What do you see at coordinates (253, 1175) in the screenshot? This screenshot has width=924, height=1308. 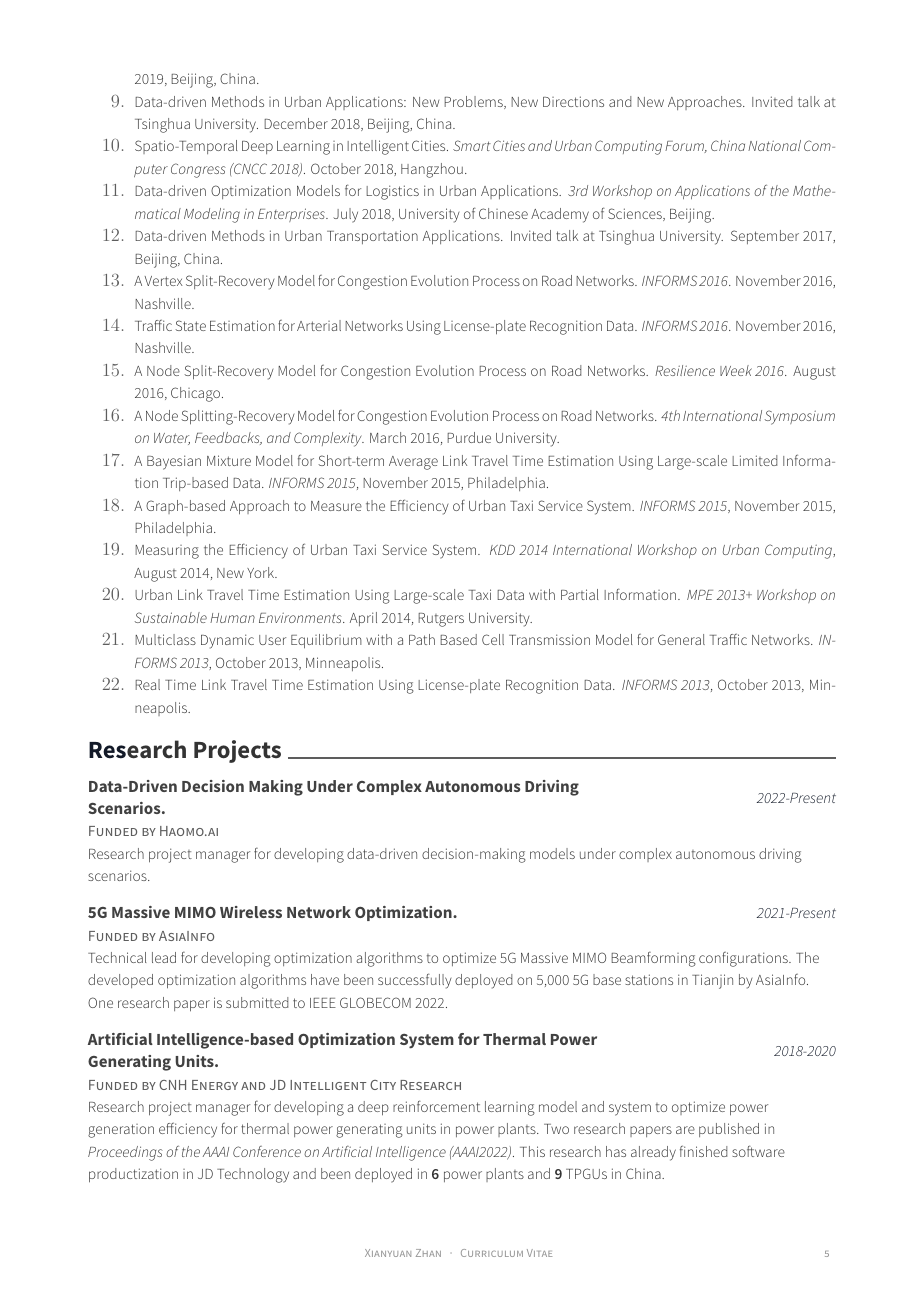 I see `Technology` at bounding box center [253, 1175].
